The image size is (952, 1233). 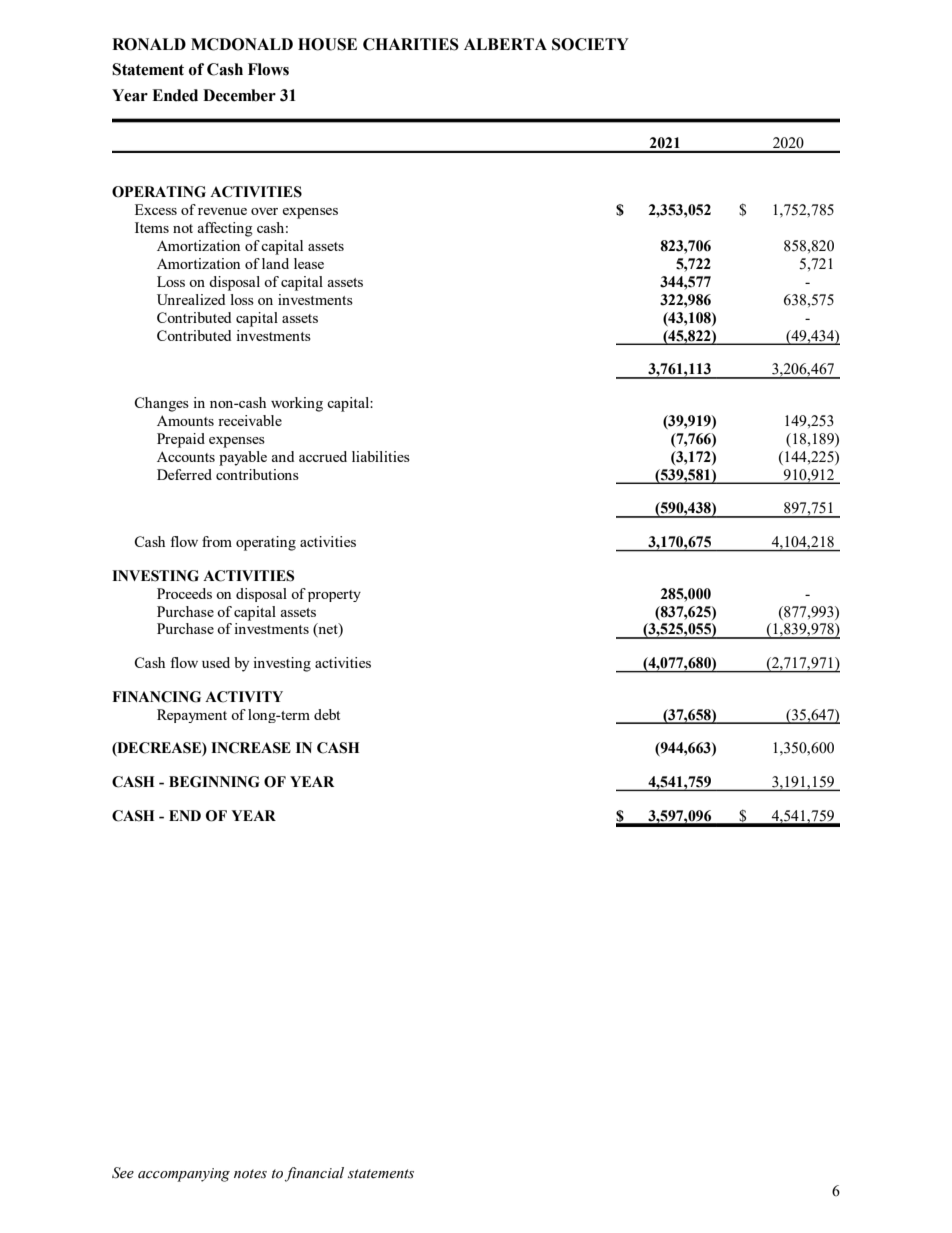 I want to click on HOUSE, so click(x=327, y=44).
